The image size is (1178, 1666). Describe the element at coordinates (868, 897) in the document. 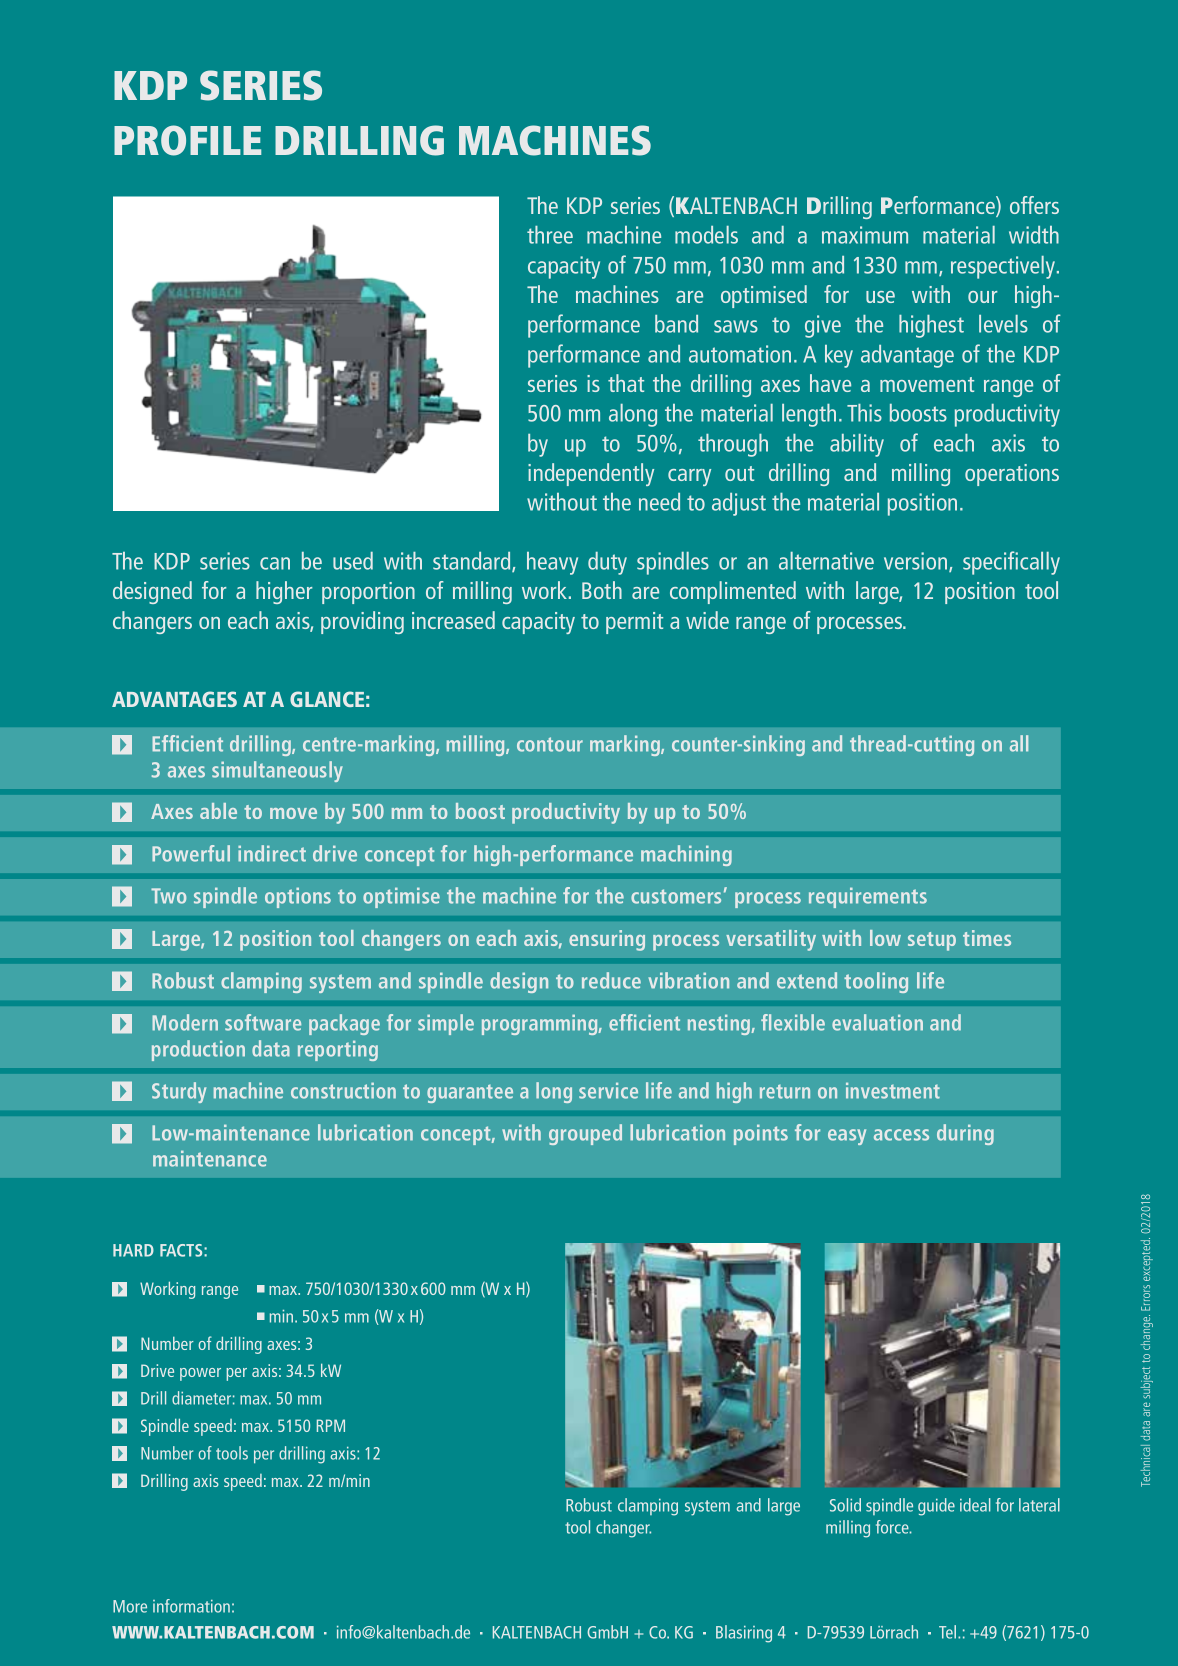

I see `requirements` at that location.
